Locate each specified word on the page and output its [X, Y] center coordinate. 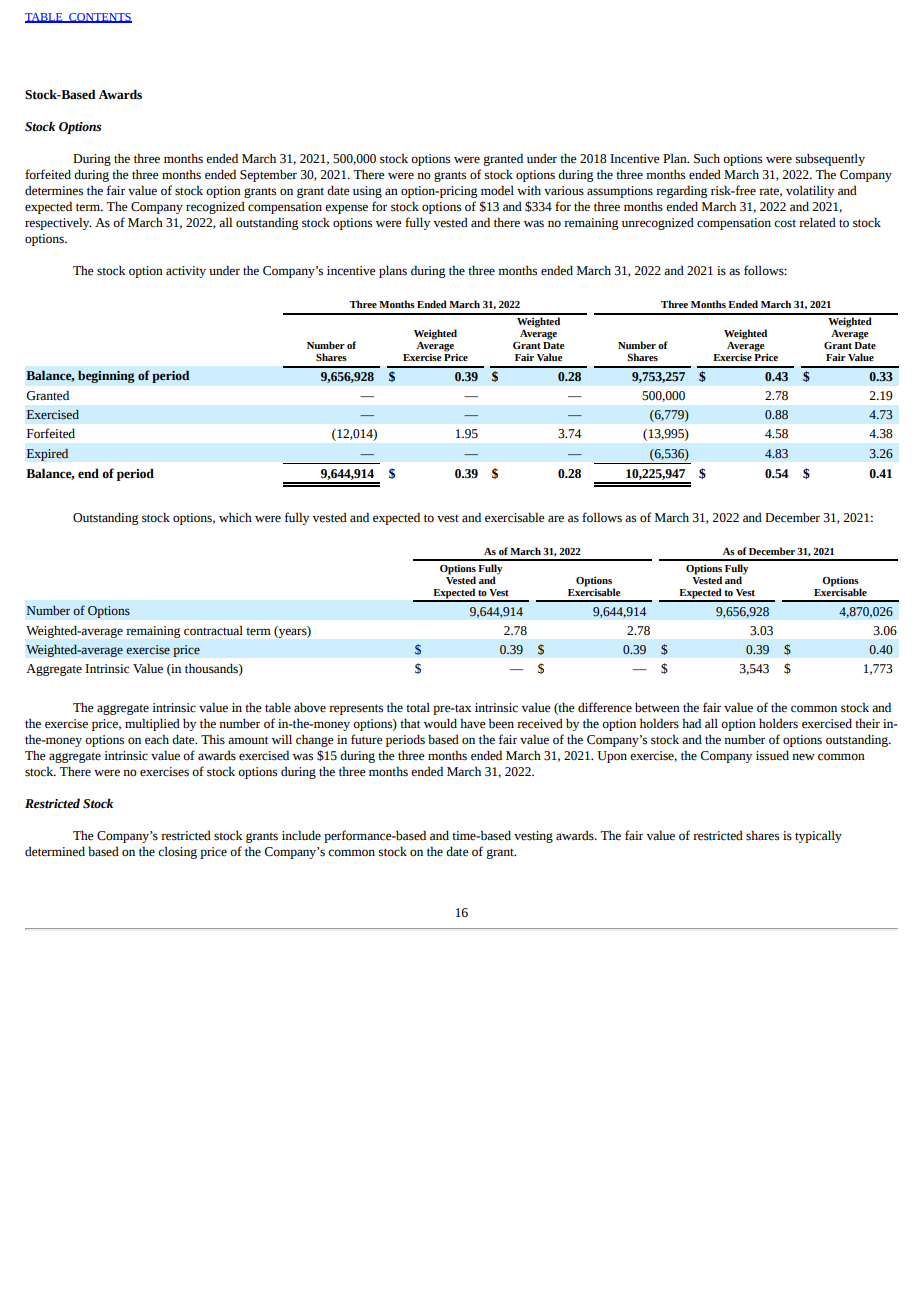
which [235, 517]
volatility [810, 191]
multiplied [152, 724]
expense [346, 209]
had [691, 723]
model [497, 190]
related [817, 222]
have [473, 723]
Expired [47, 454]
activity [186, 272]
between [657, 708]
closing [177, 852]
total [418, 707]
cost [785, 224]
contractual [213, 630]
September [268, 176]
